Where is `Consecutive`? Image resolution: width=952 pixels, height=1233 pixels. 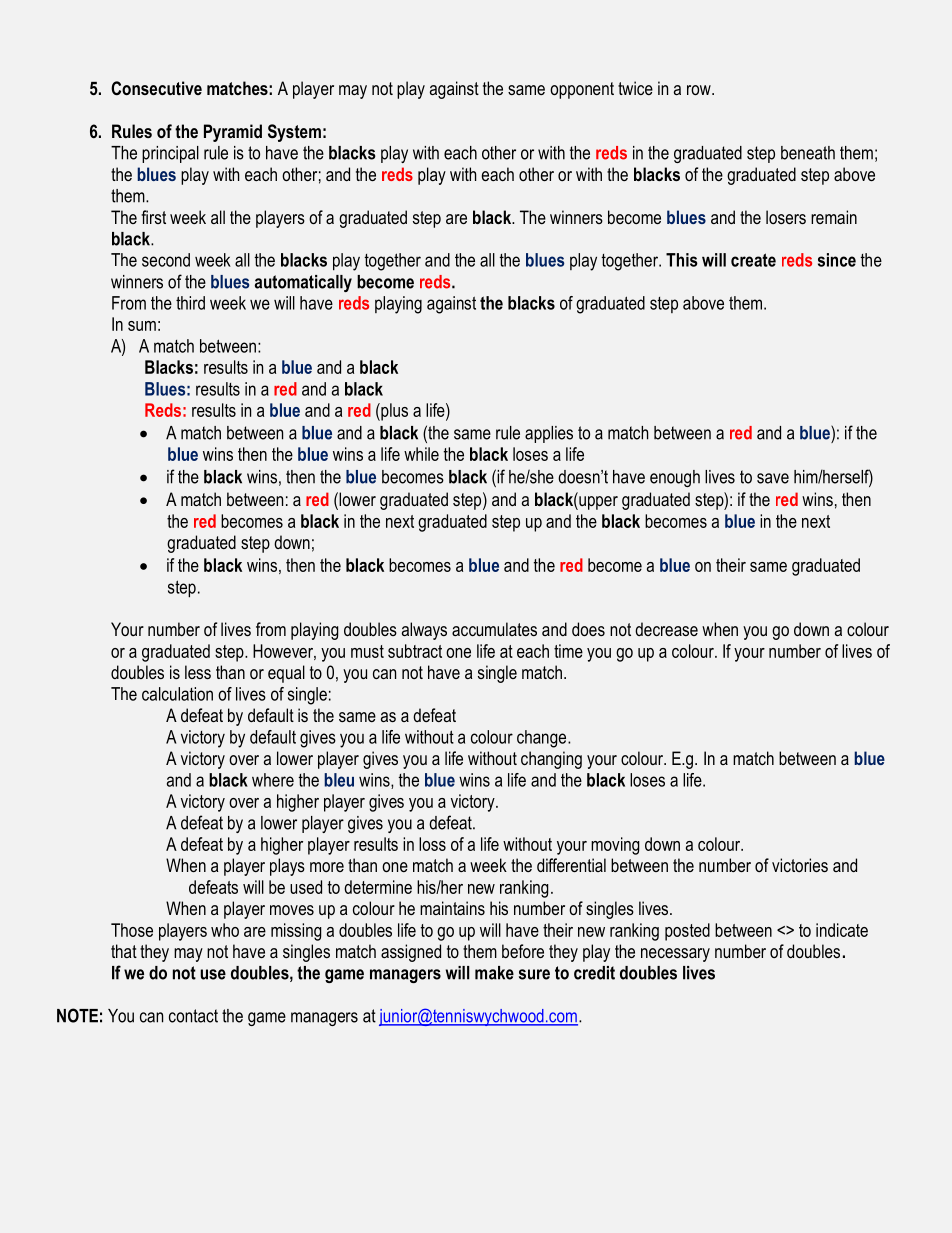 Consecutive is located at coordinates (156, 88).
